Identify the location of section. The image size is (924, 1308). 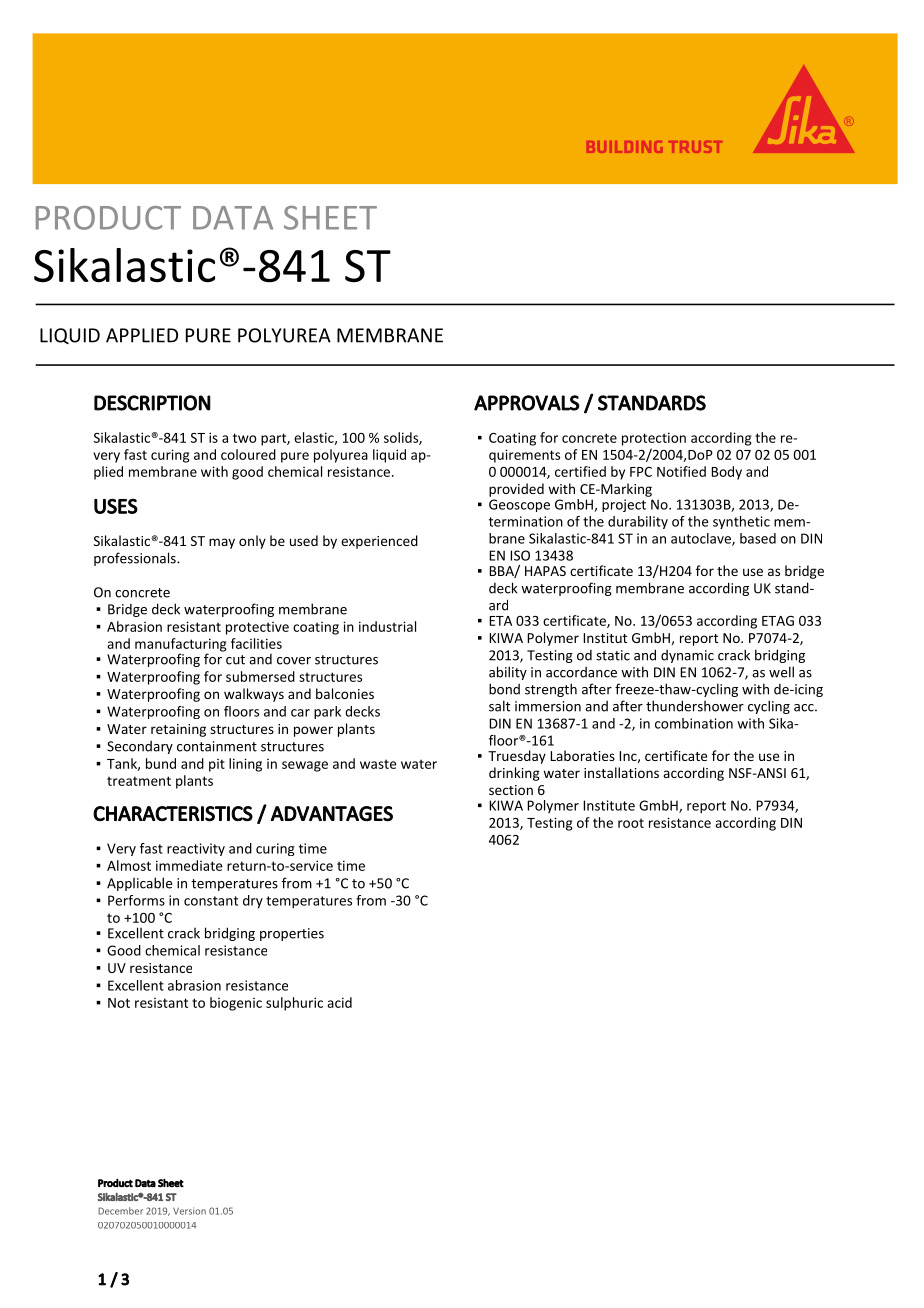
(511, 790).
